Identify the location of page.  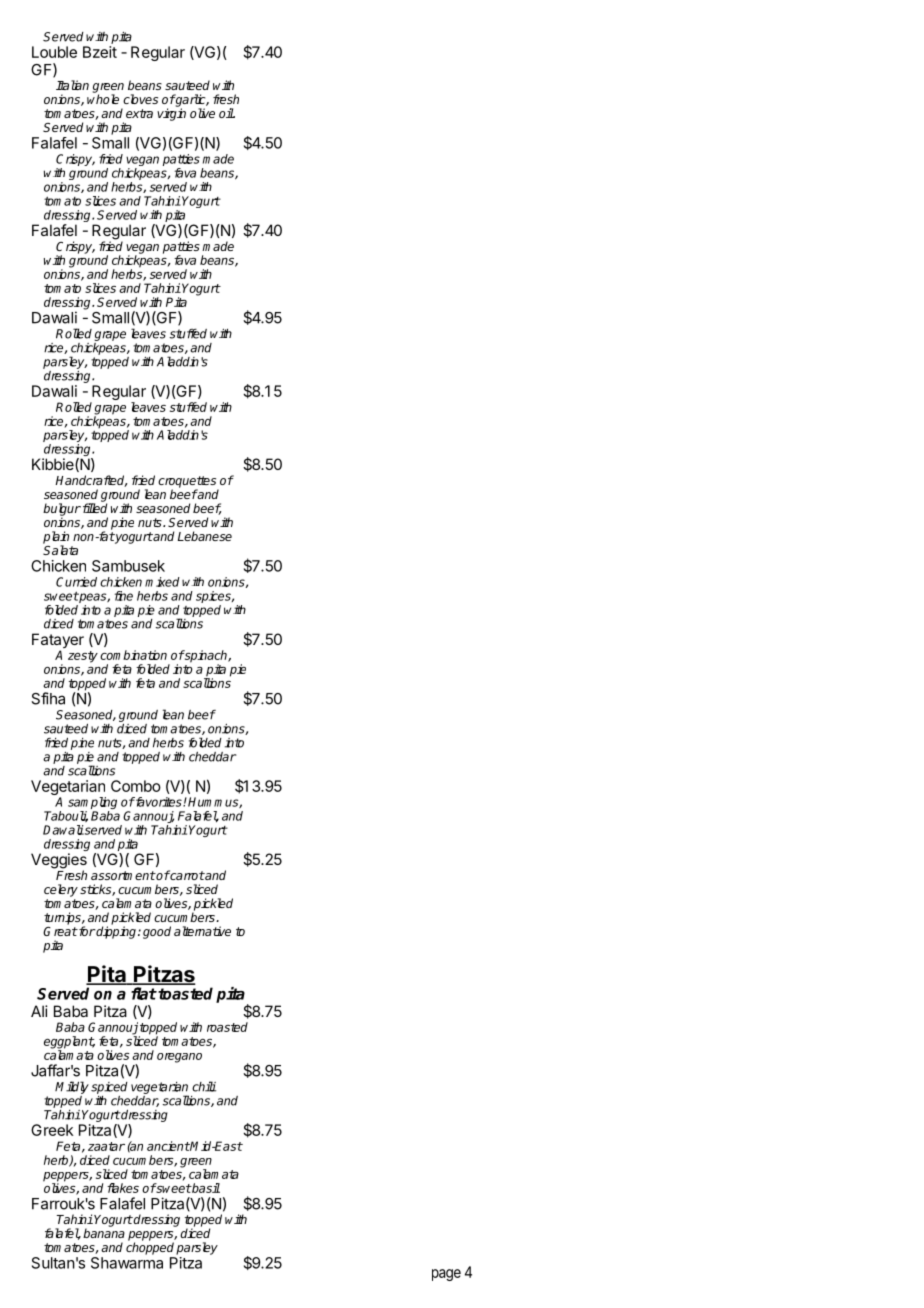
(446, 1275).
